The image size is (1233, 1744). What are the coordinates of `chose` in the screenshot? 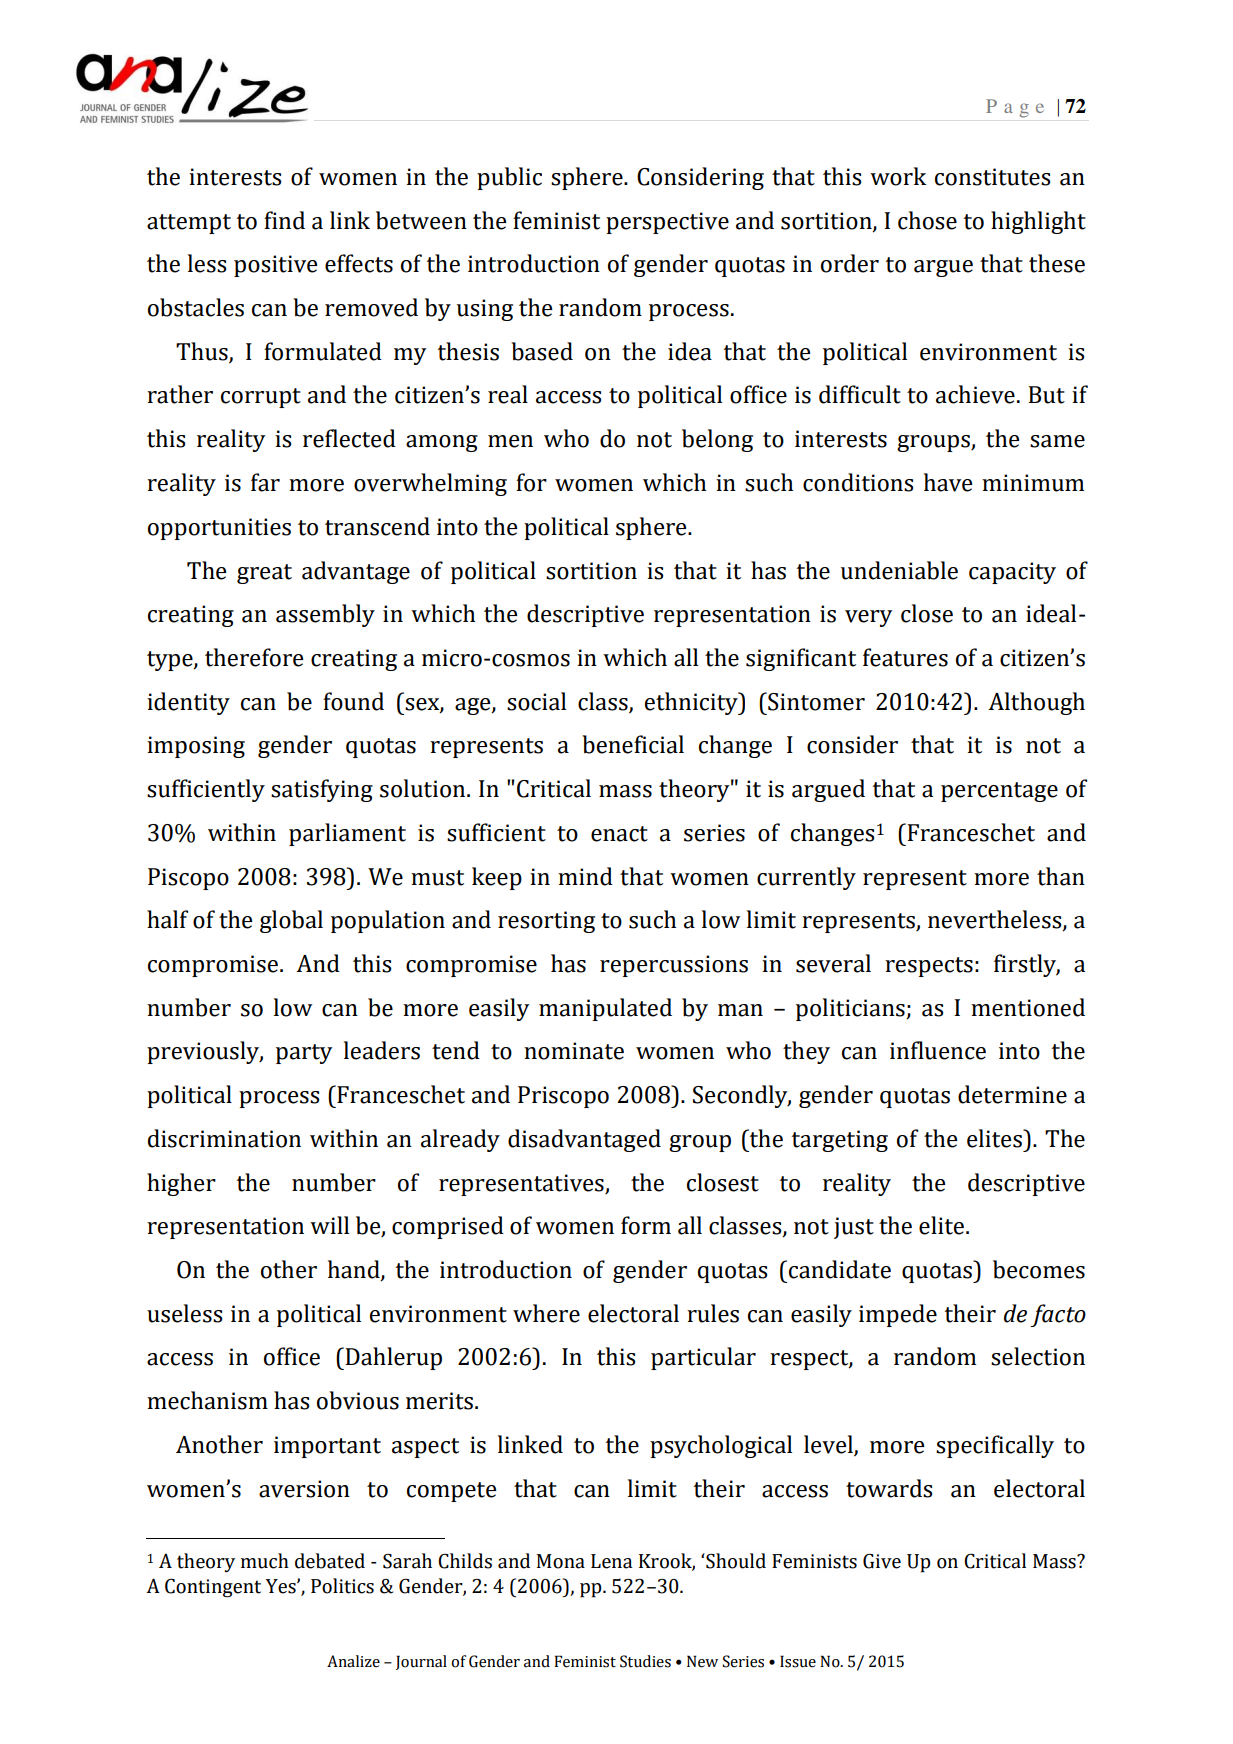 It's located at (927, 220).
